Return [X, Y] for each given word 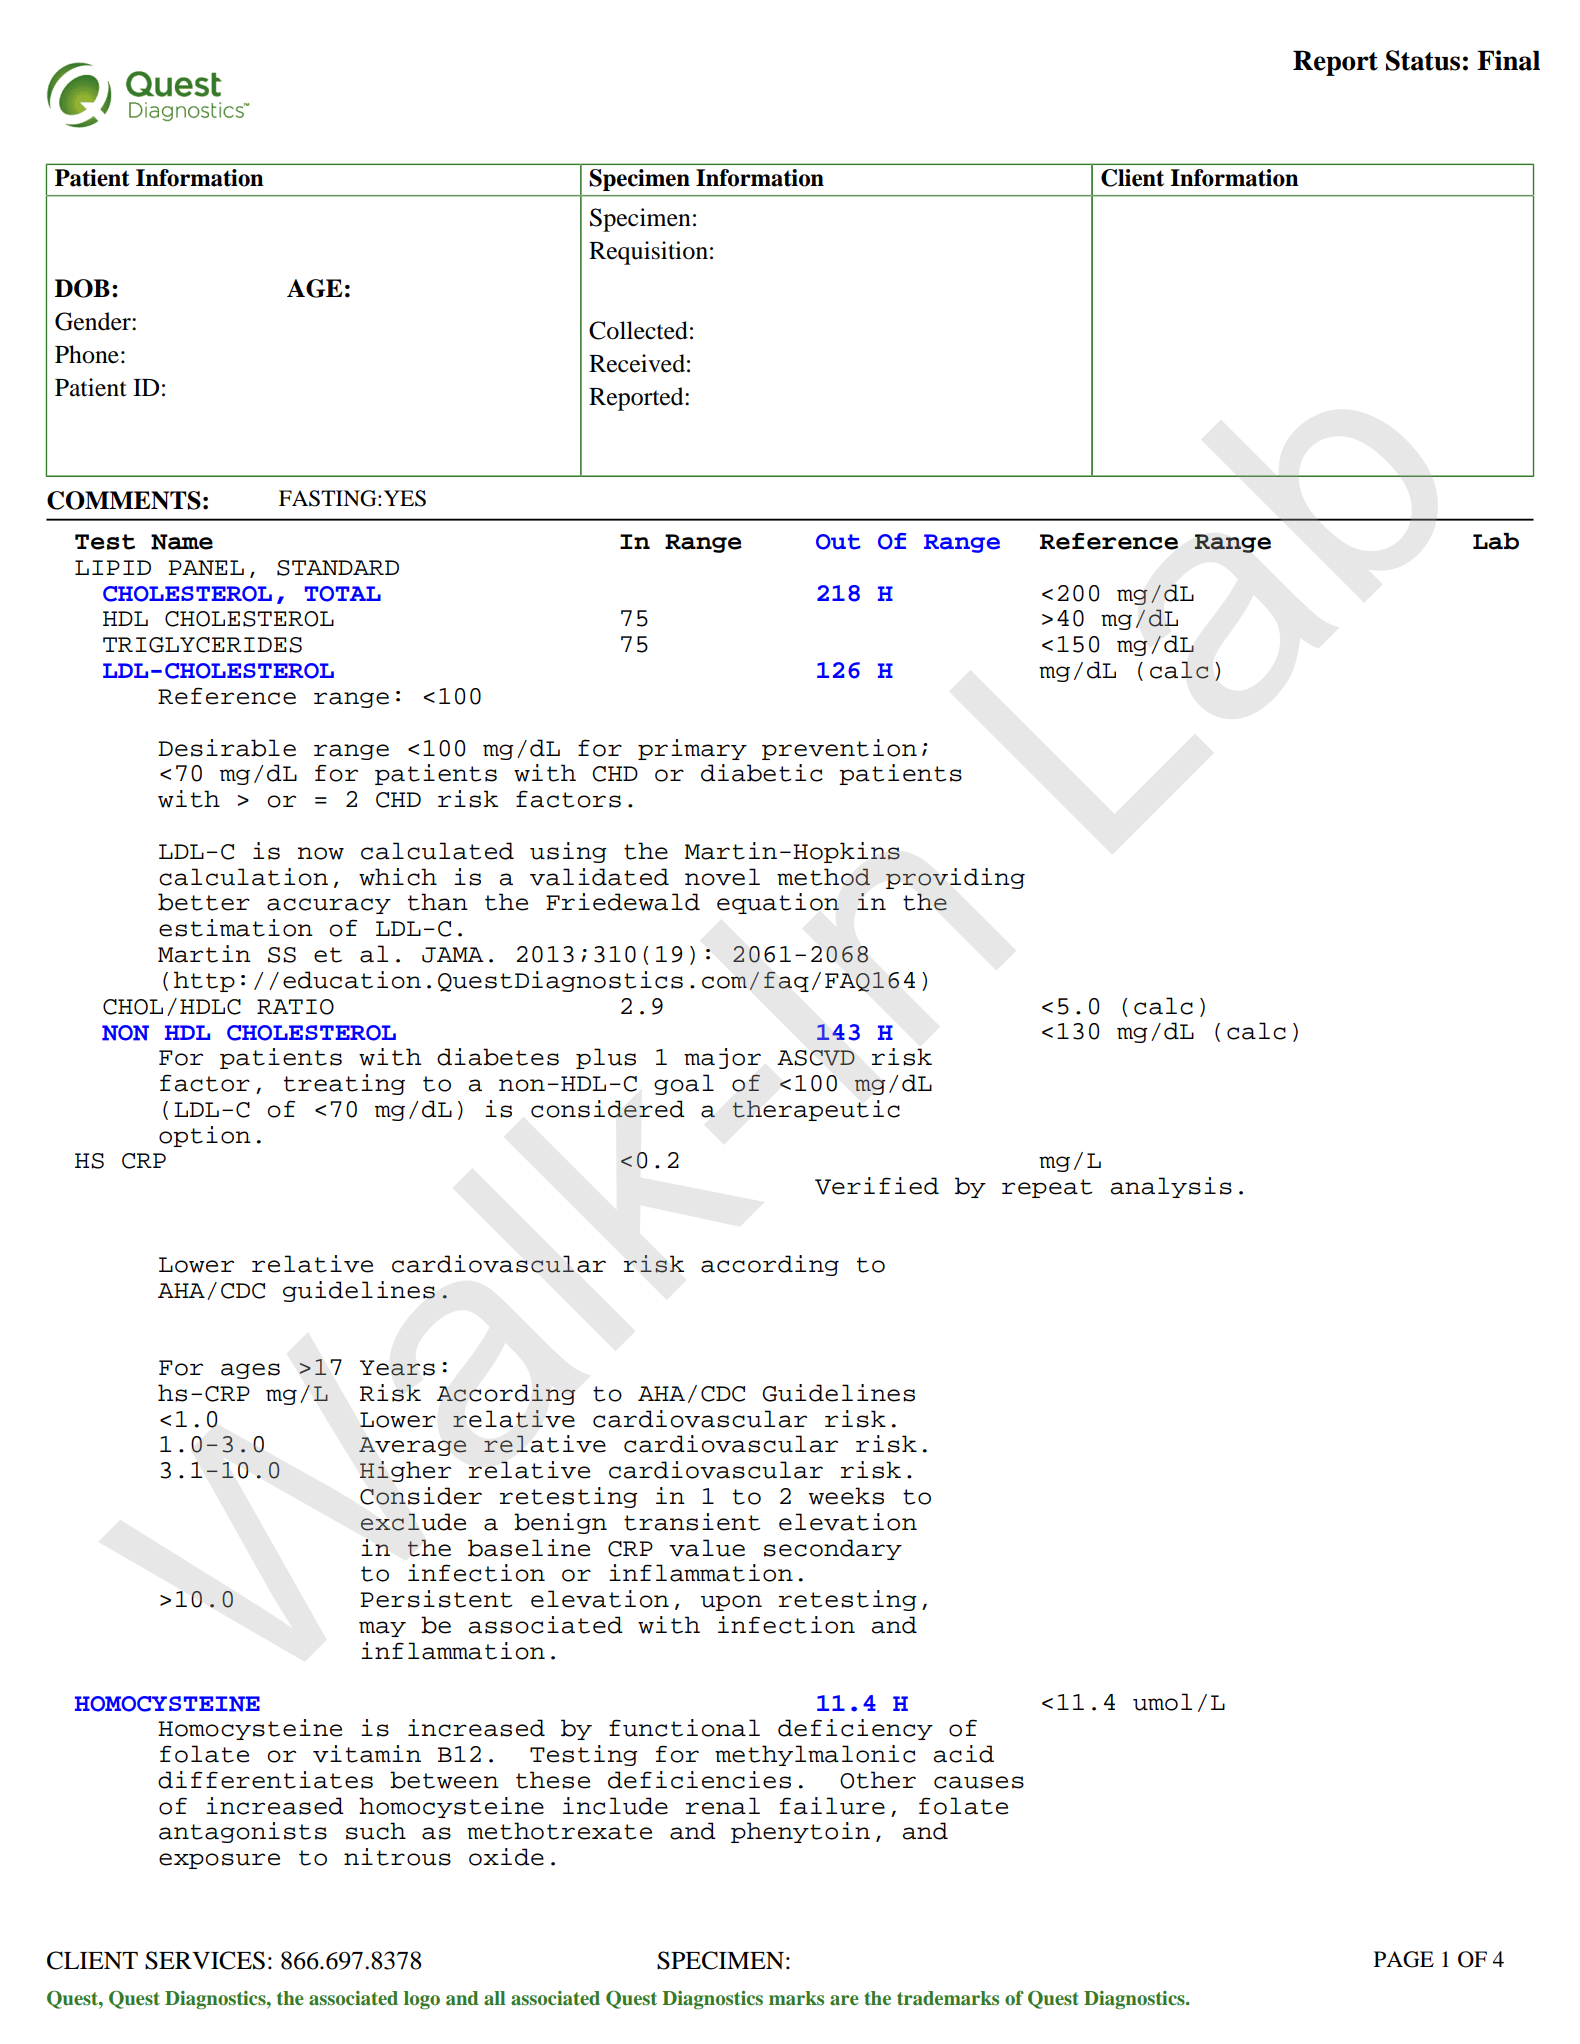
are [844, 2000]
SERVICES [205, 1960]
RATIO [295, 1007]
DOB [82, 288]
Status [1423, 60]
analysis [1171, 1187]
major [722, 1058]
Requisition [648, 253]
